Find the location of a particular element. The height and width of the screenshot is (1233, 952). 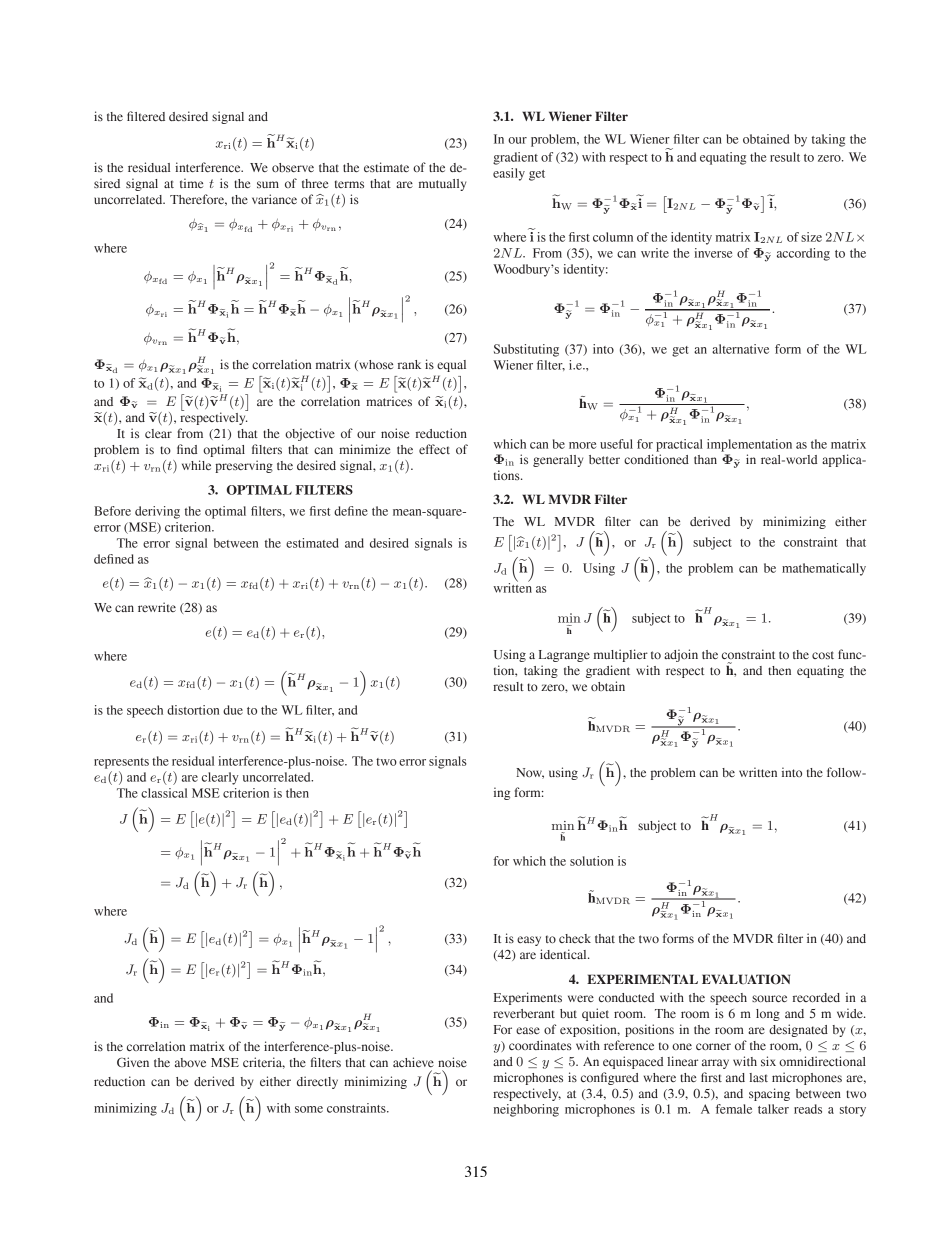

cost is located at coordinates (823, 655).
